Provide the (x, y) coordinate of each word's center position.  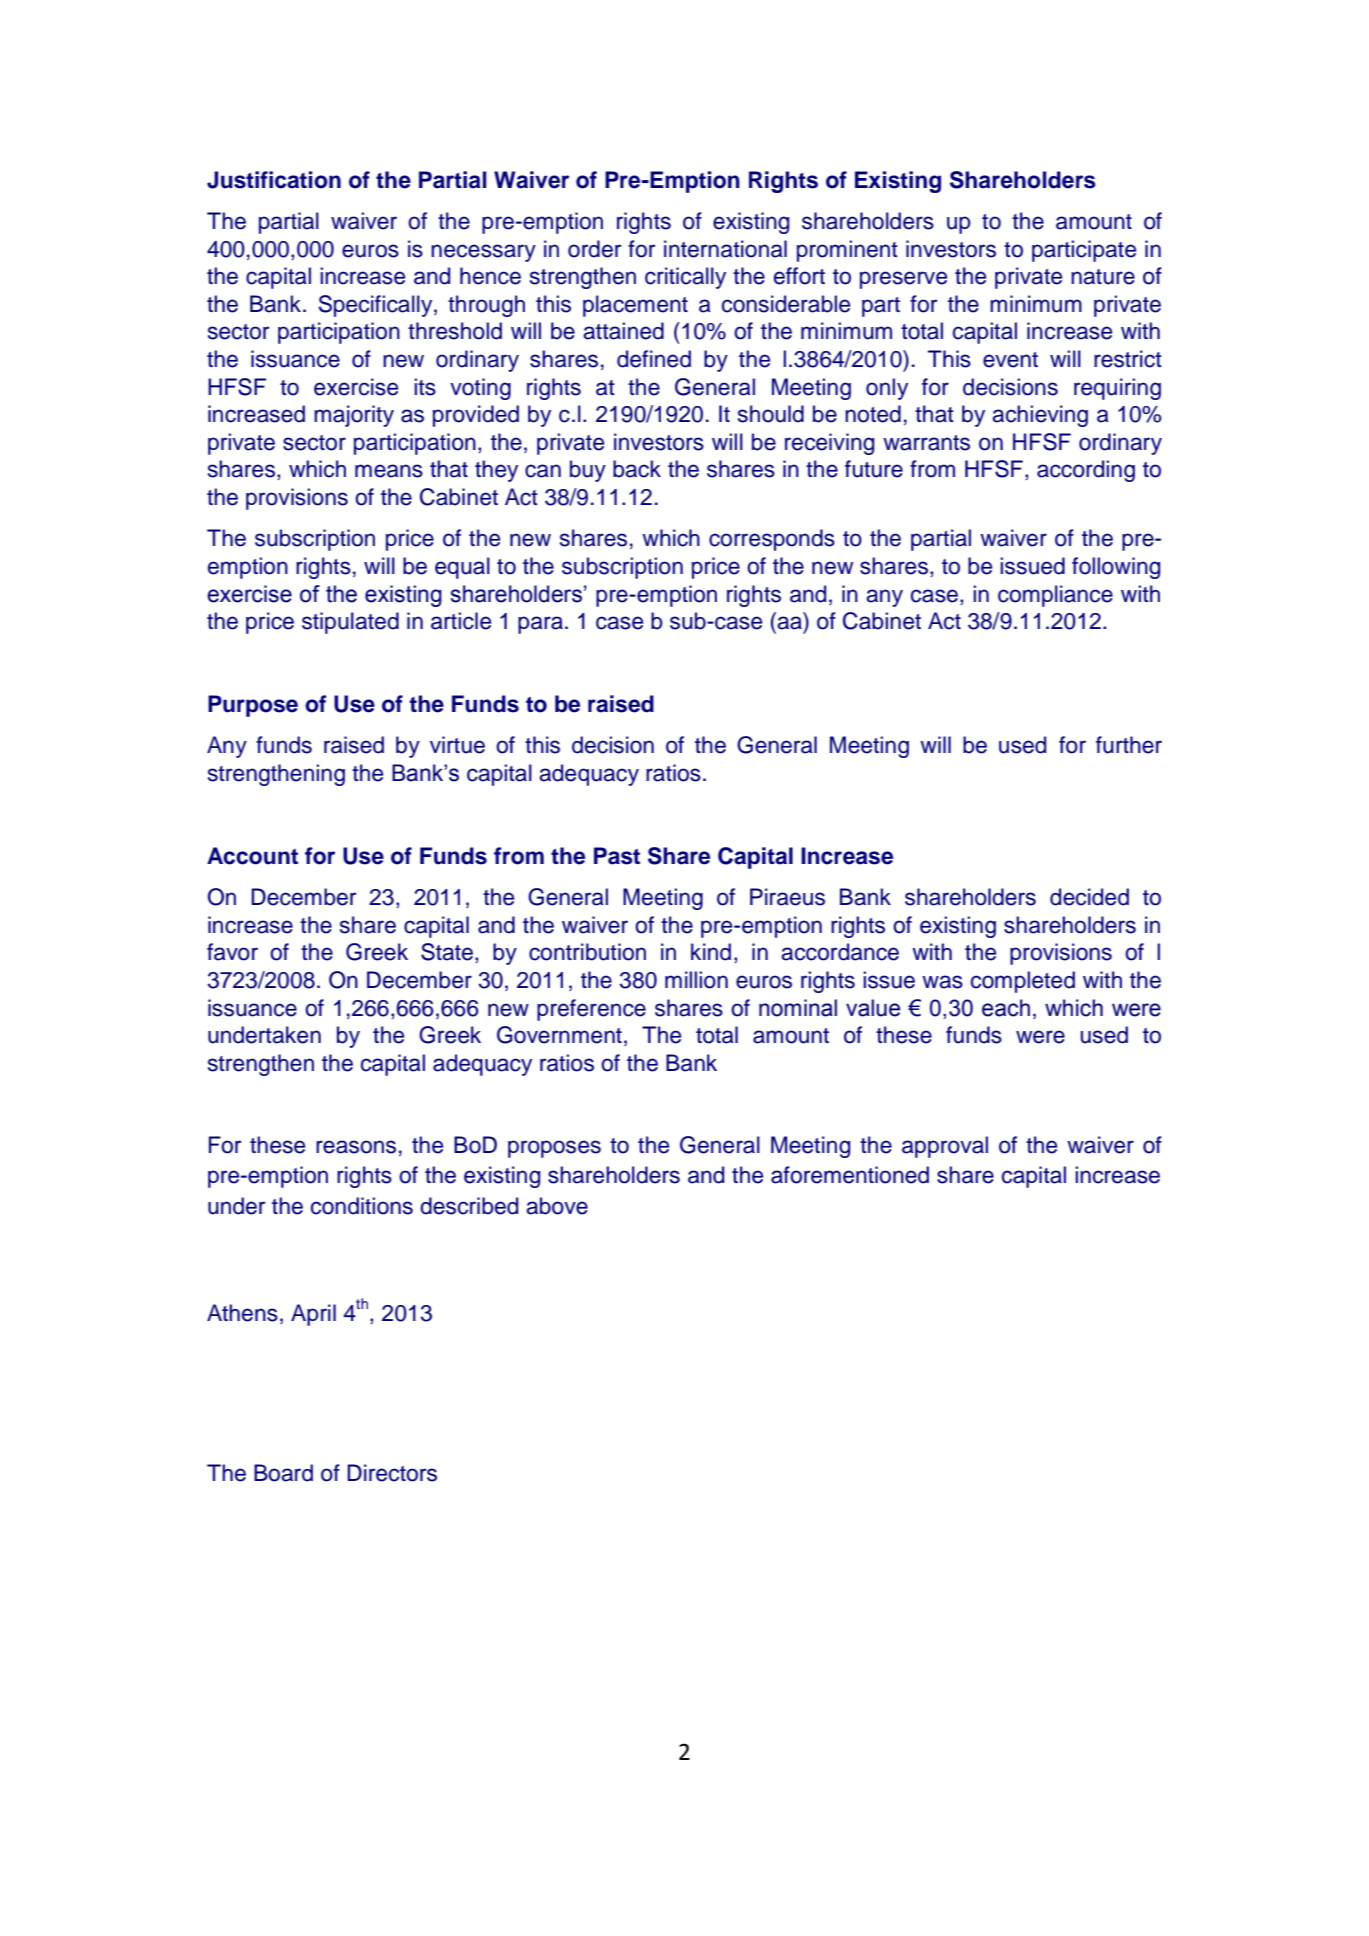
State (447, 952)
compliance (1055, 596)
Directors (392, 1473)
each (1006, 1008)
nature (1103, 277)
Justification (274, 180)
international (725, 249)
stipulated (350, 623)
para (540, 625)
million (696, 980)
